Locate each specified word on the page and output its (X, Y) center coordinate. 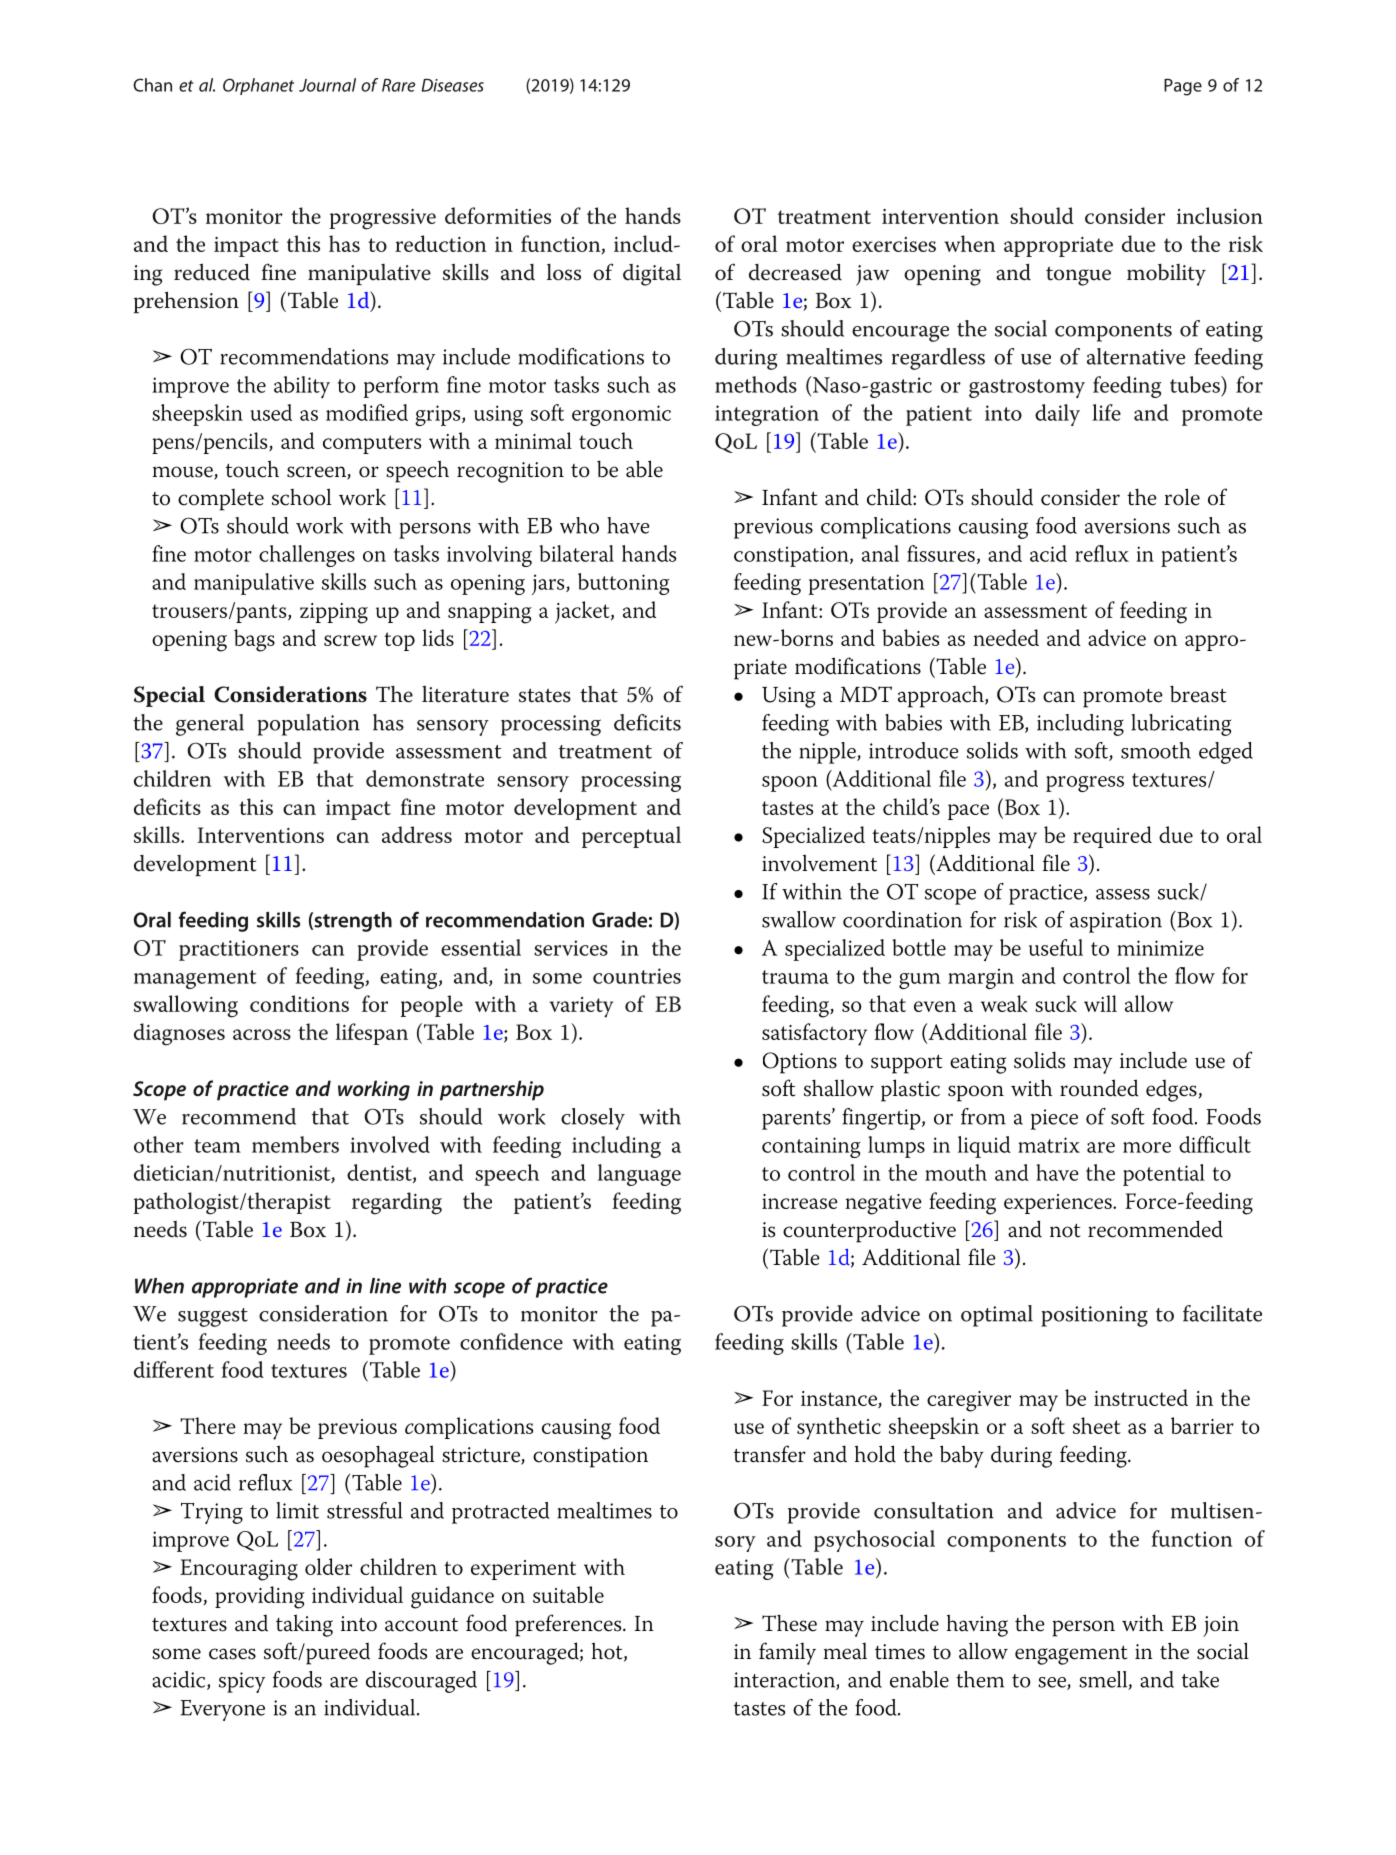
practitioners (239, 950)
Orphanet (258, 86)
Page (1183, 87)
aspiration (1116, 922)
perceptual (631, 837)
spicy (242, 1682)
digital (652, 275)
